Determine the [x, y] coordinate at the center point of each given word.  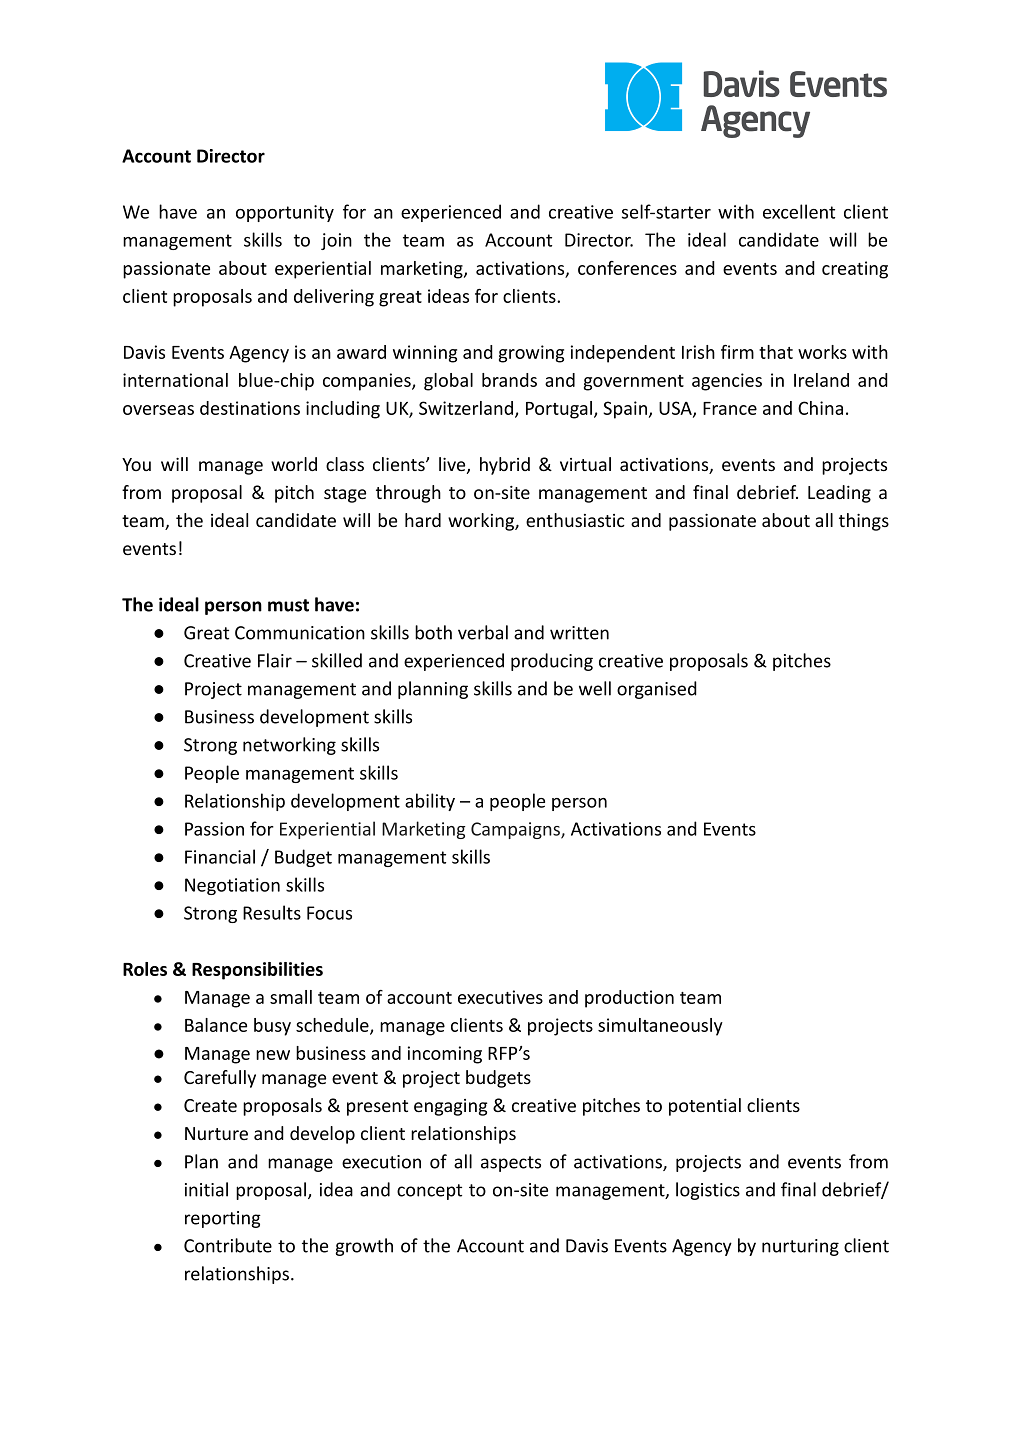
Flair [275, 660]
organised [657, 690]
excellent [799, 211]
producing [552, 662]
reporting [223, 1219]
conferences [627, 268]
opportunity [285, 213]
